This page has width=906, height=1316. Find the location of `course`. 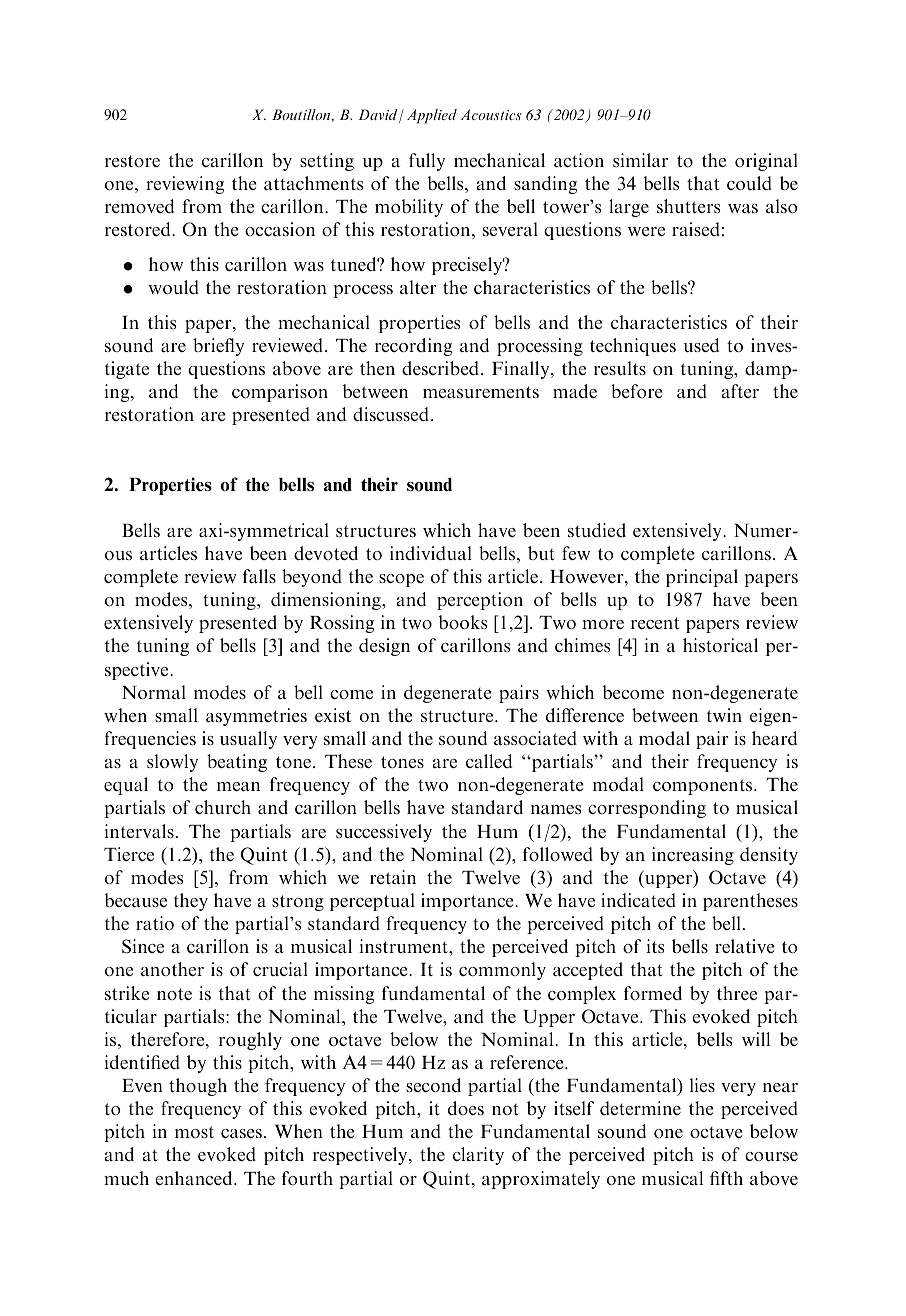

course is located at coordinates (771, 1156).
